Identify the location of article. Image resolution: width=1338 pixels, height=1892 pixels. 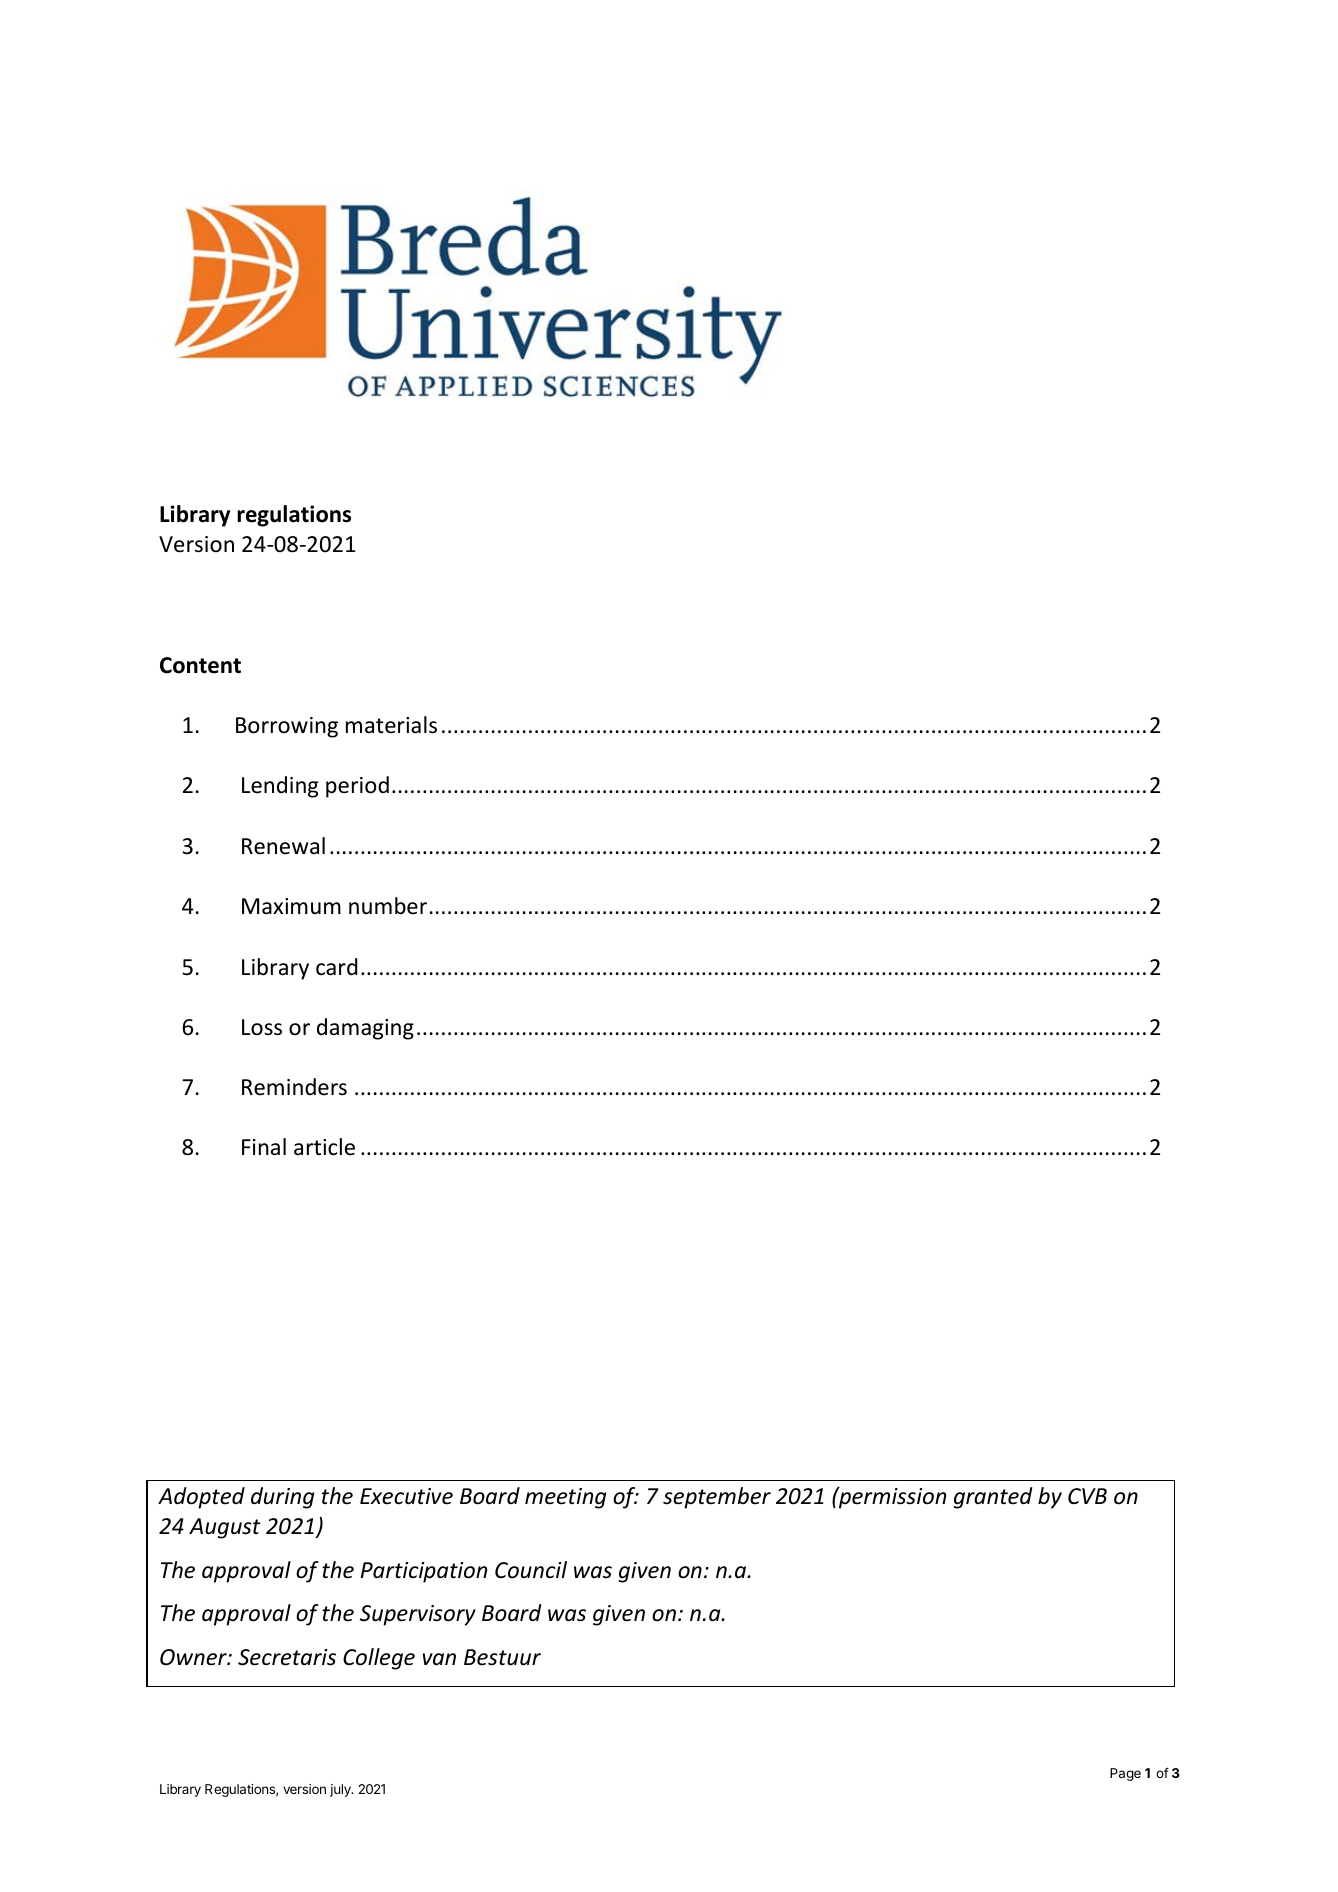
(324, 1147).
